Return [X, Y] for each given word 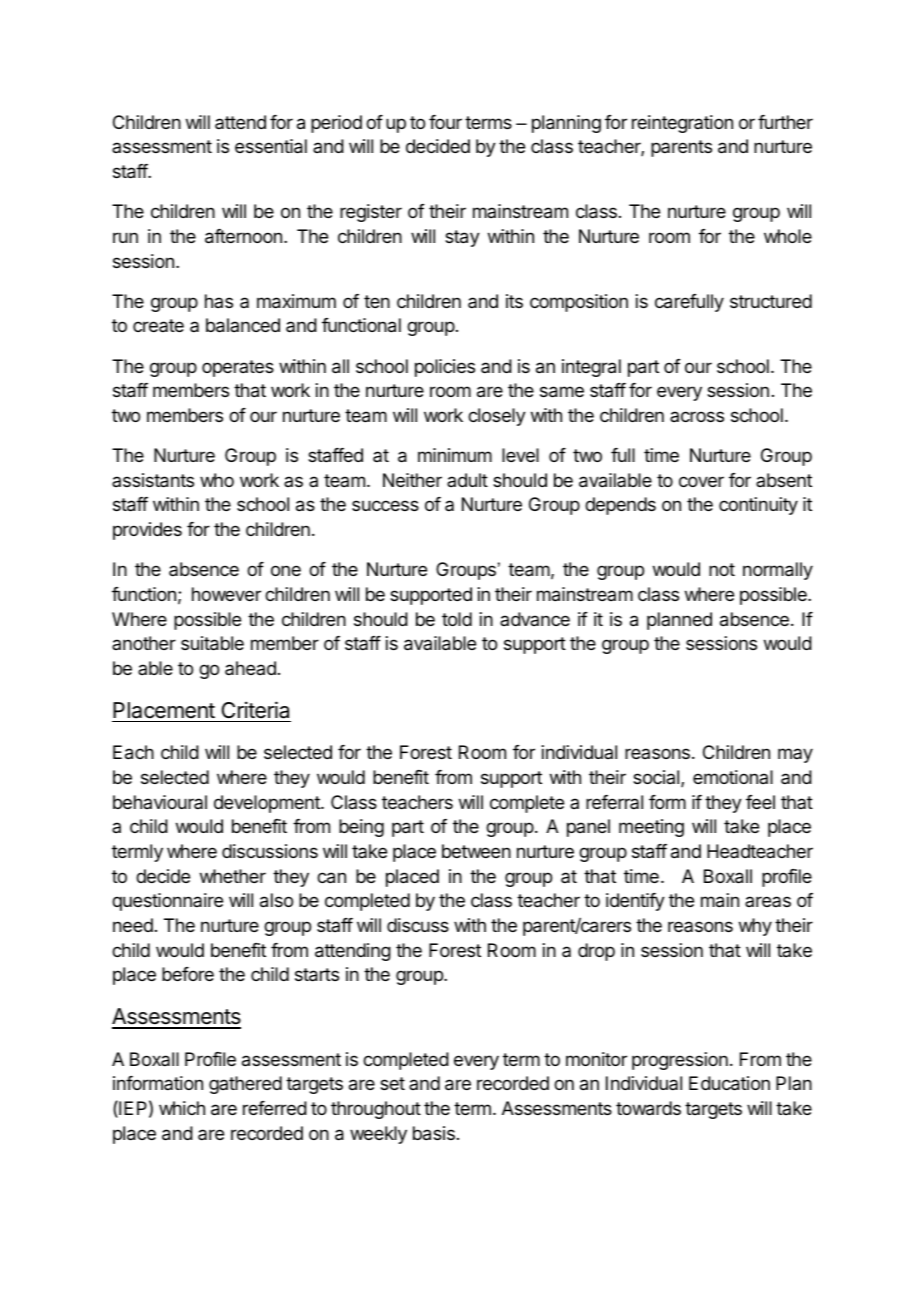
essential [271, 146]
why [755, 927]
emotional [733, 777]
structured [771, 301]
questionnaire [167, 902]
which [182, 1108]
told [457, 619]
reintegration [682, 124]
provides [147, 531]
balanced [243, 325]
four [445, 122]
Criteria [255, 710]
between [476, 851]
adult [467, 480]
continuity [758, 506]
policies [445, 368]
